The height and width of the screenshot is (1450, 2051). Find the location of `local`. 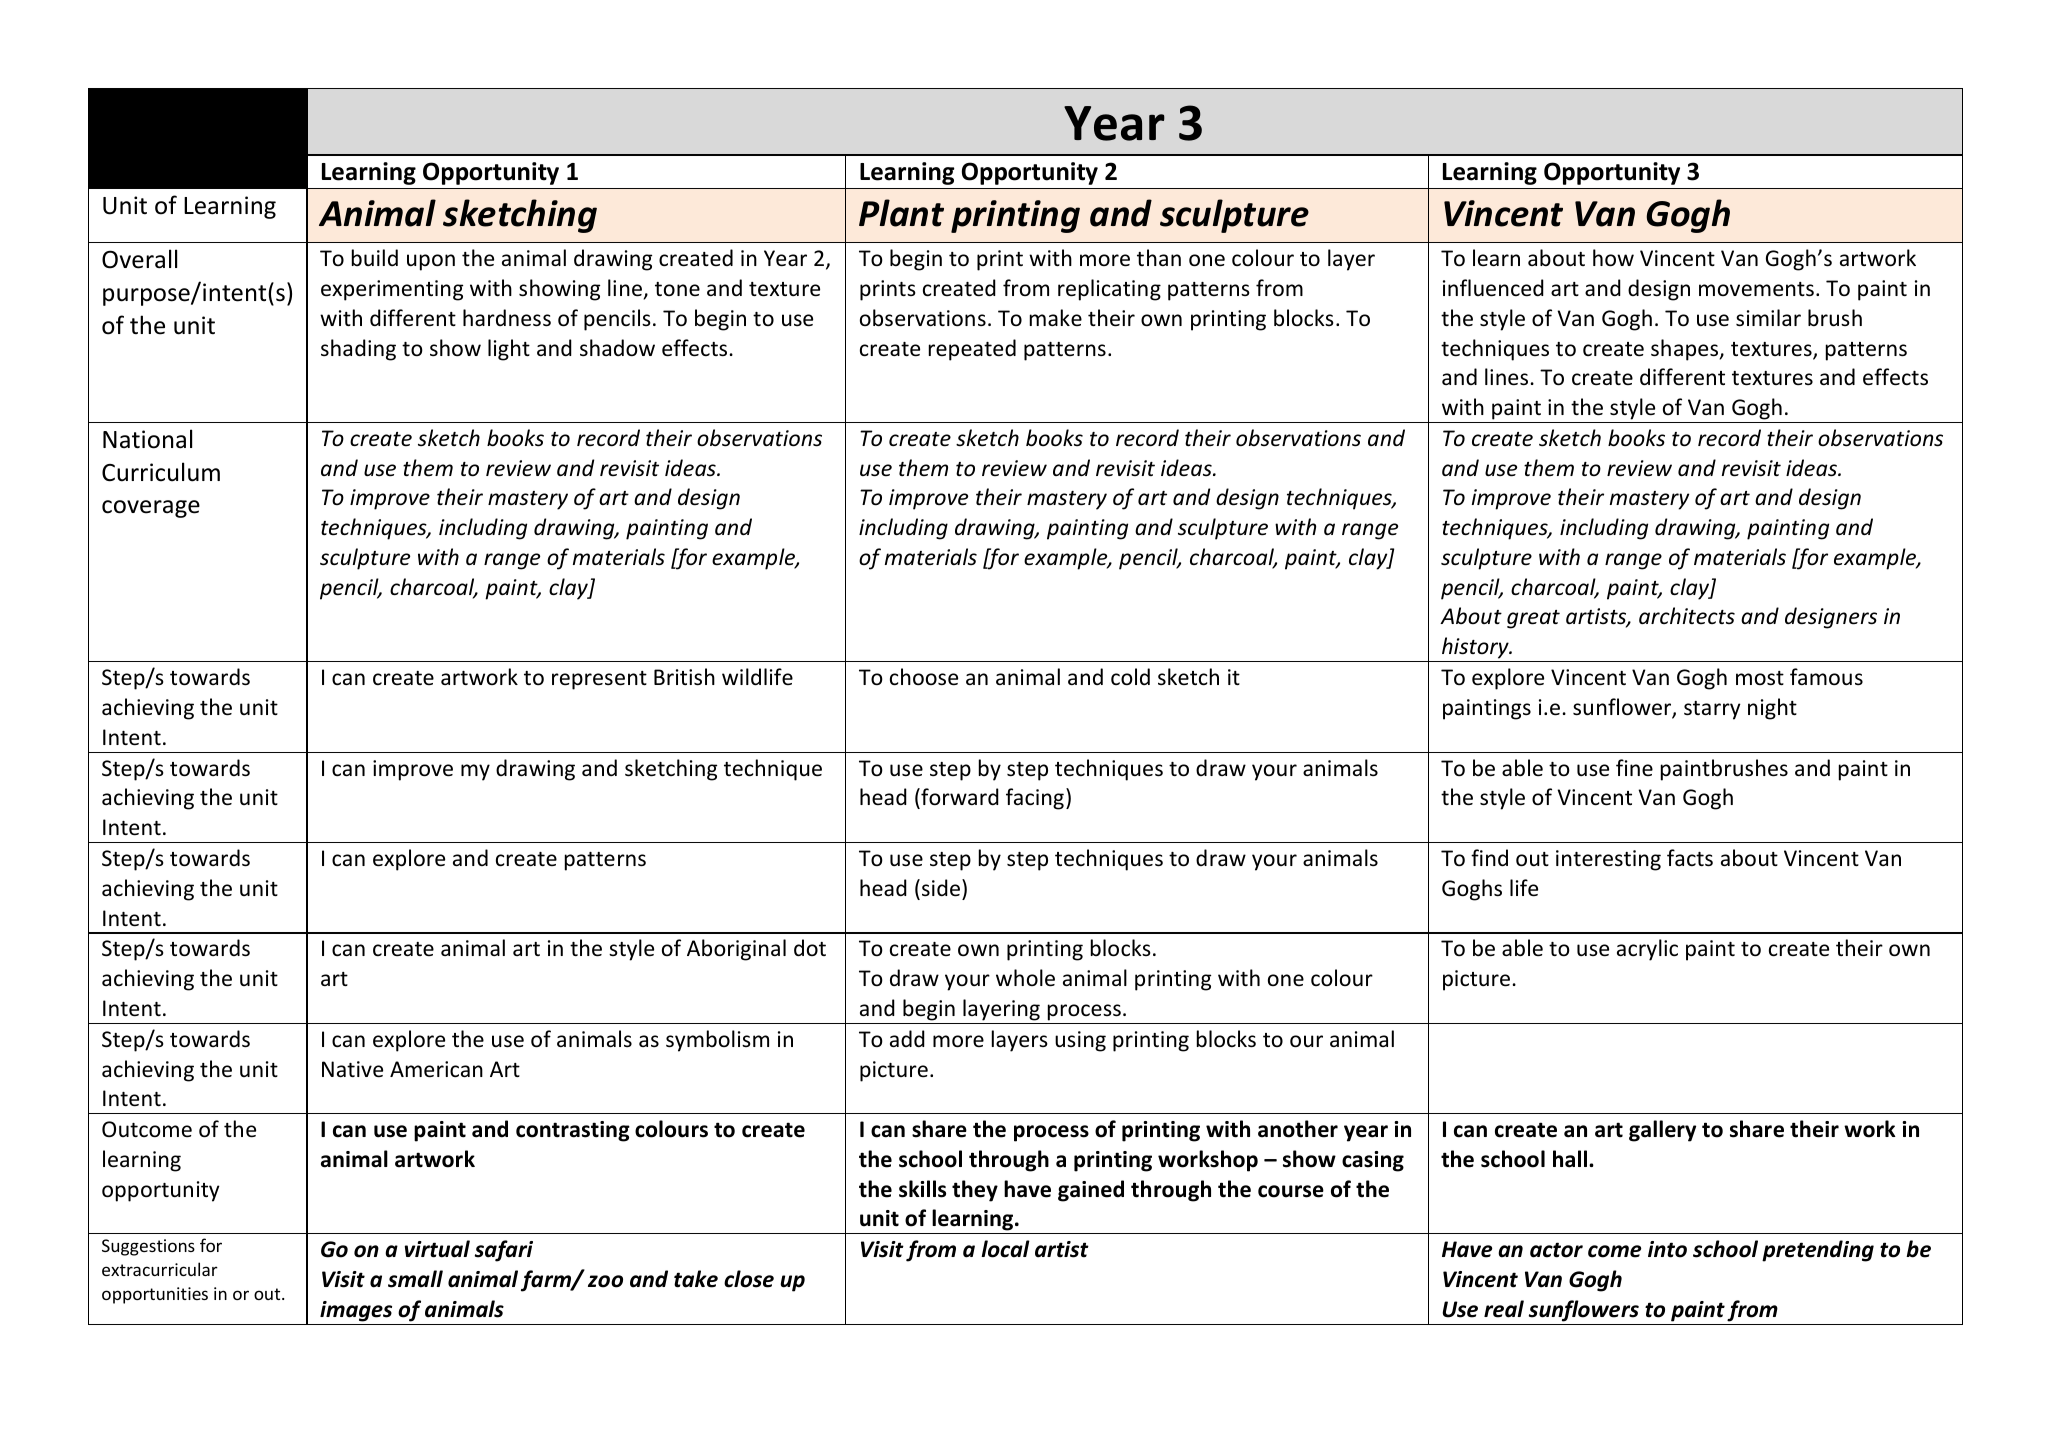

local is located at coordinates (1005, 1249).
